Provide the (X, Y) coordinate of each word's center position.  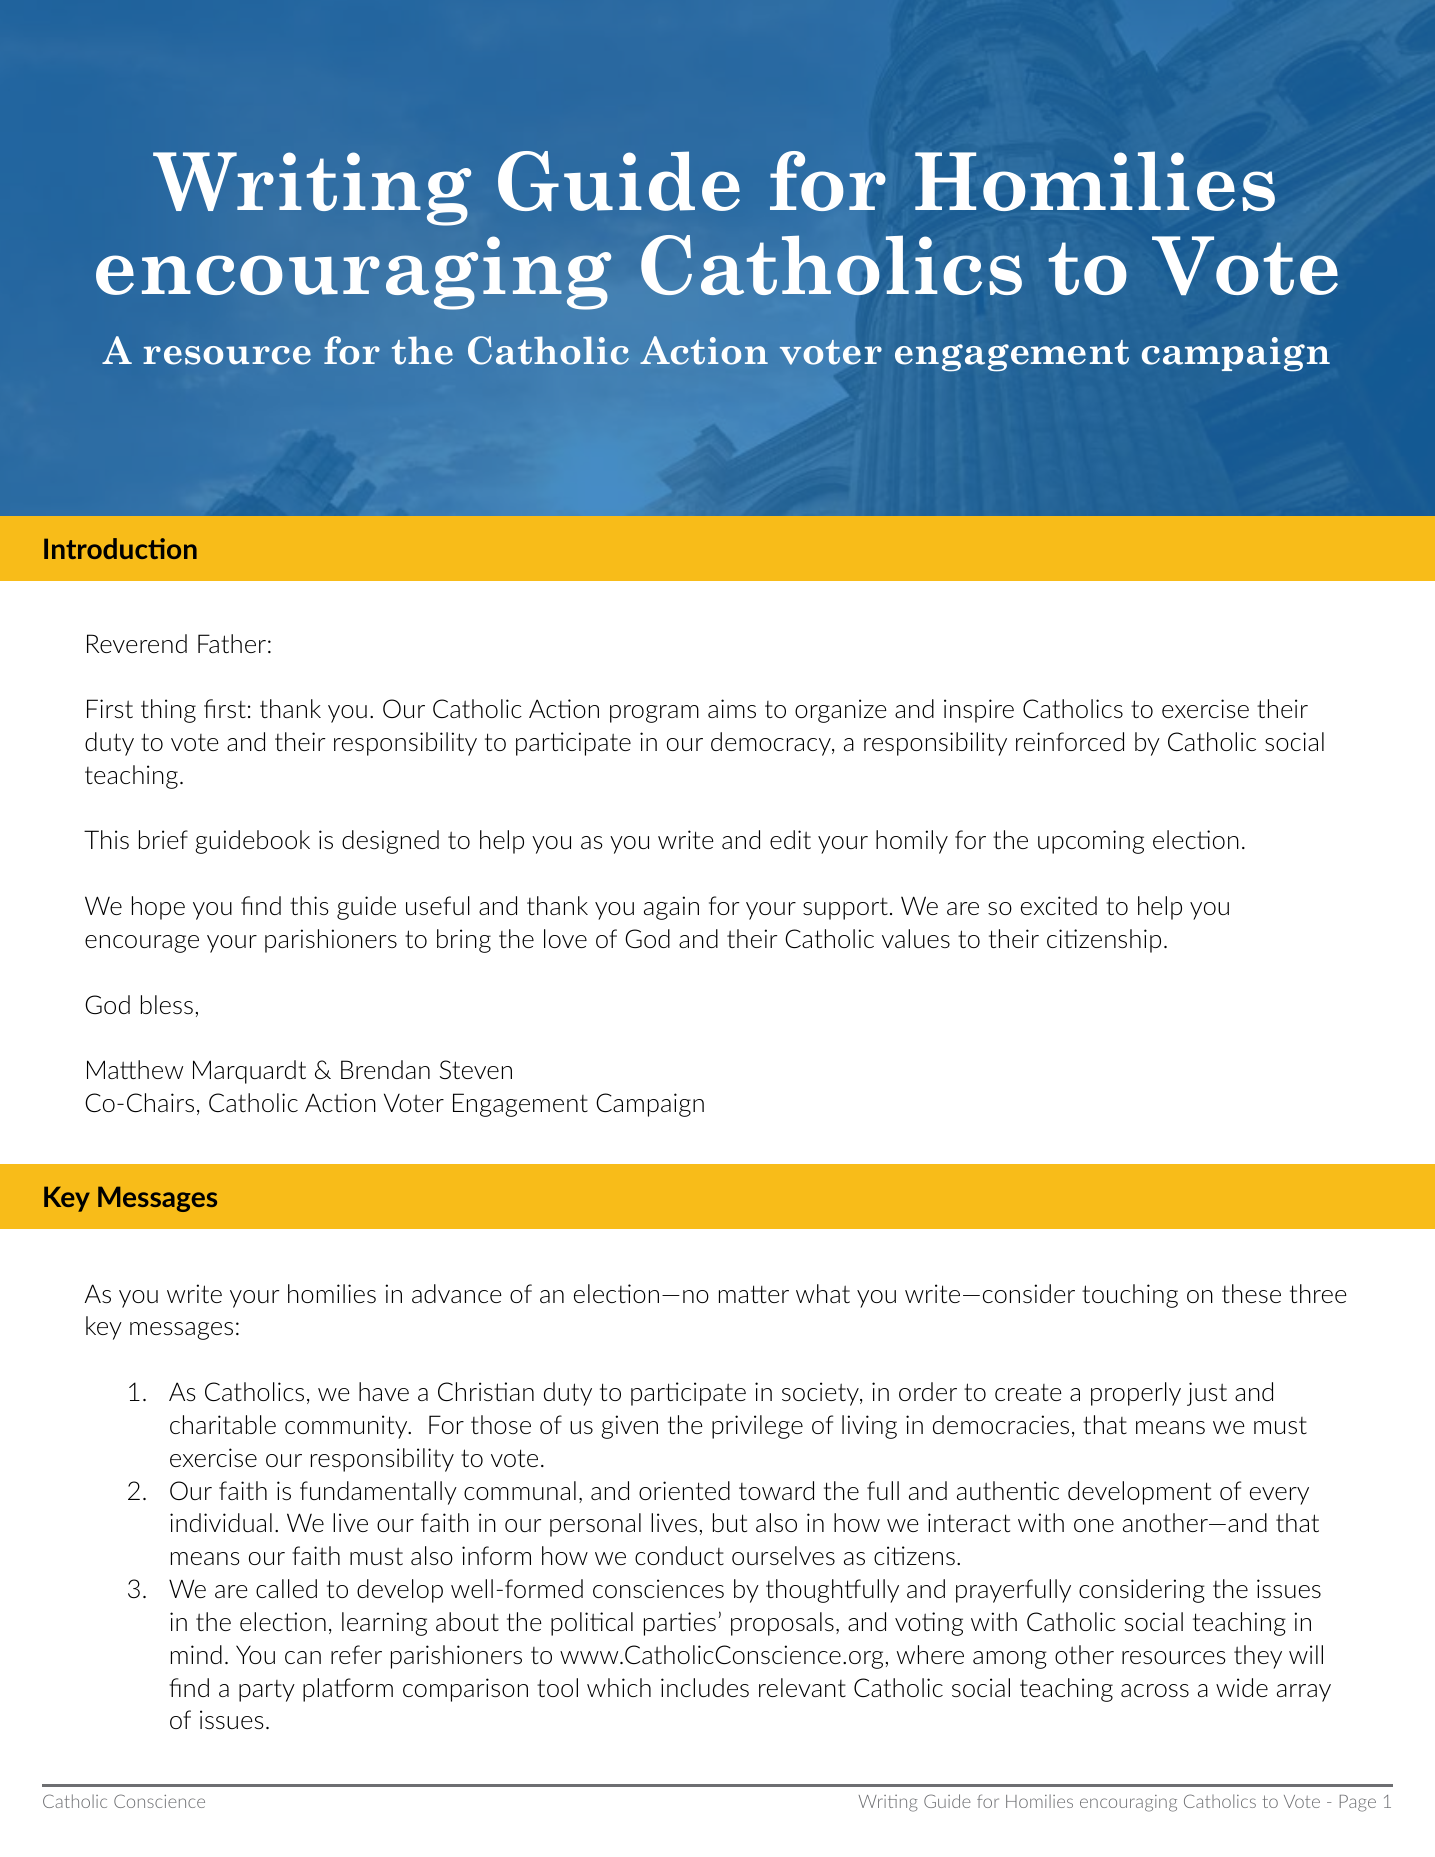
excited (1059, 905)
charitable (223, 1424)
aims (732, 708)
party (267, 1691)
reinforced (1070, 741)
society (821, 1394)
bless (167, 1004)
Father (232, 643)
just (1207, 1394)
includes (705, 1687)
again (671, 908)
